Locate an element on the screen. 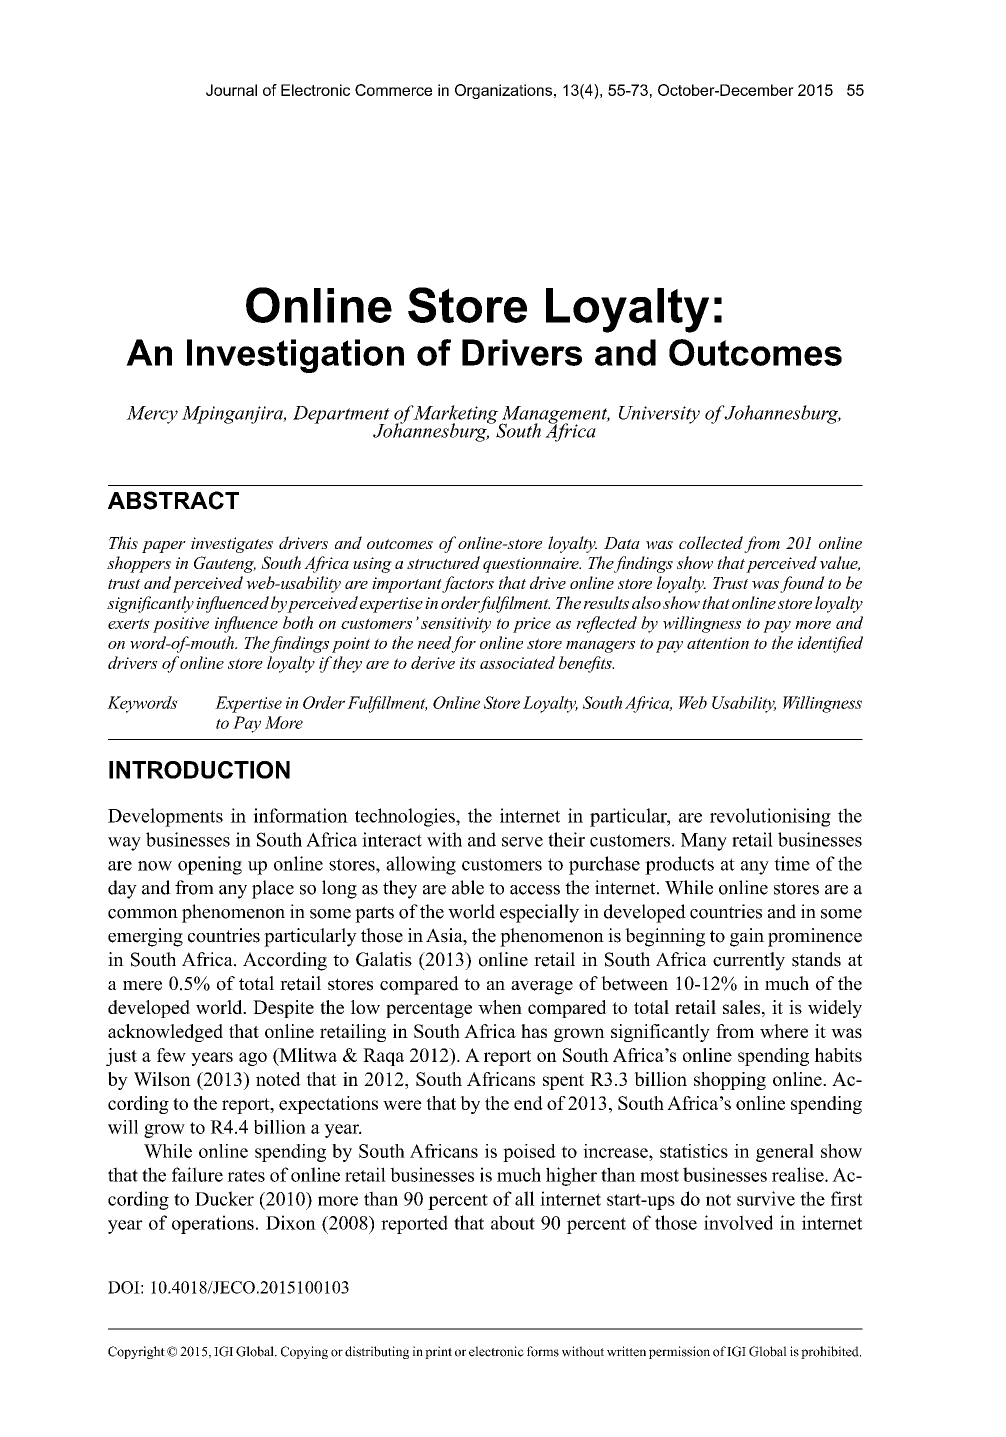  Copyright is located at coordinates (136, 1352).
